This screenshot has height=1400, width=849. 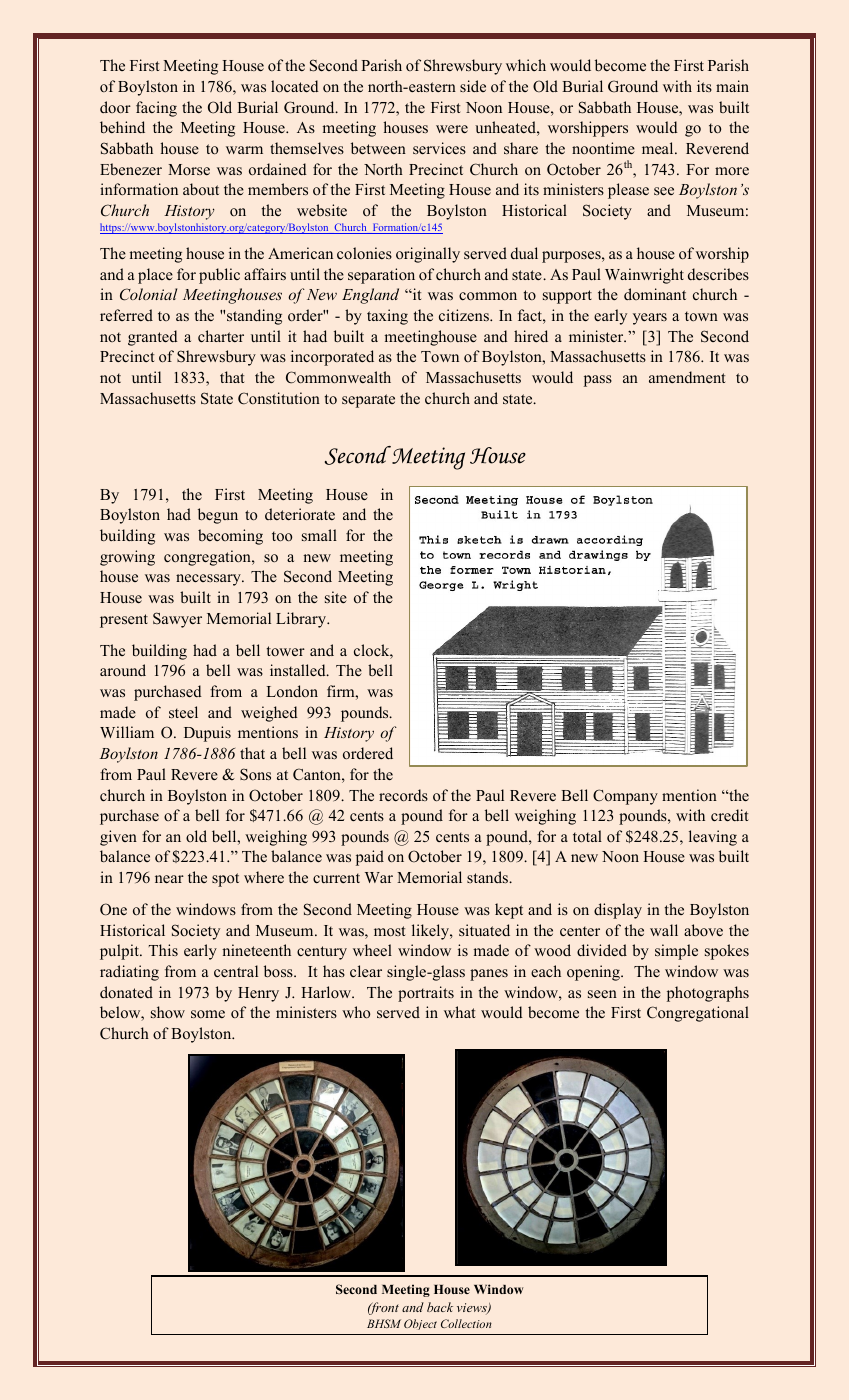 I want to click on Company, so click(x=625, y=797).
